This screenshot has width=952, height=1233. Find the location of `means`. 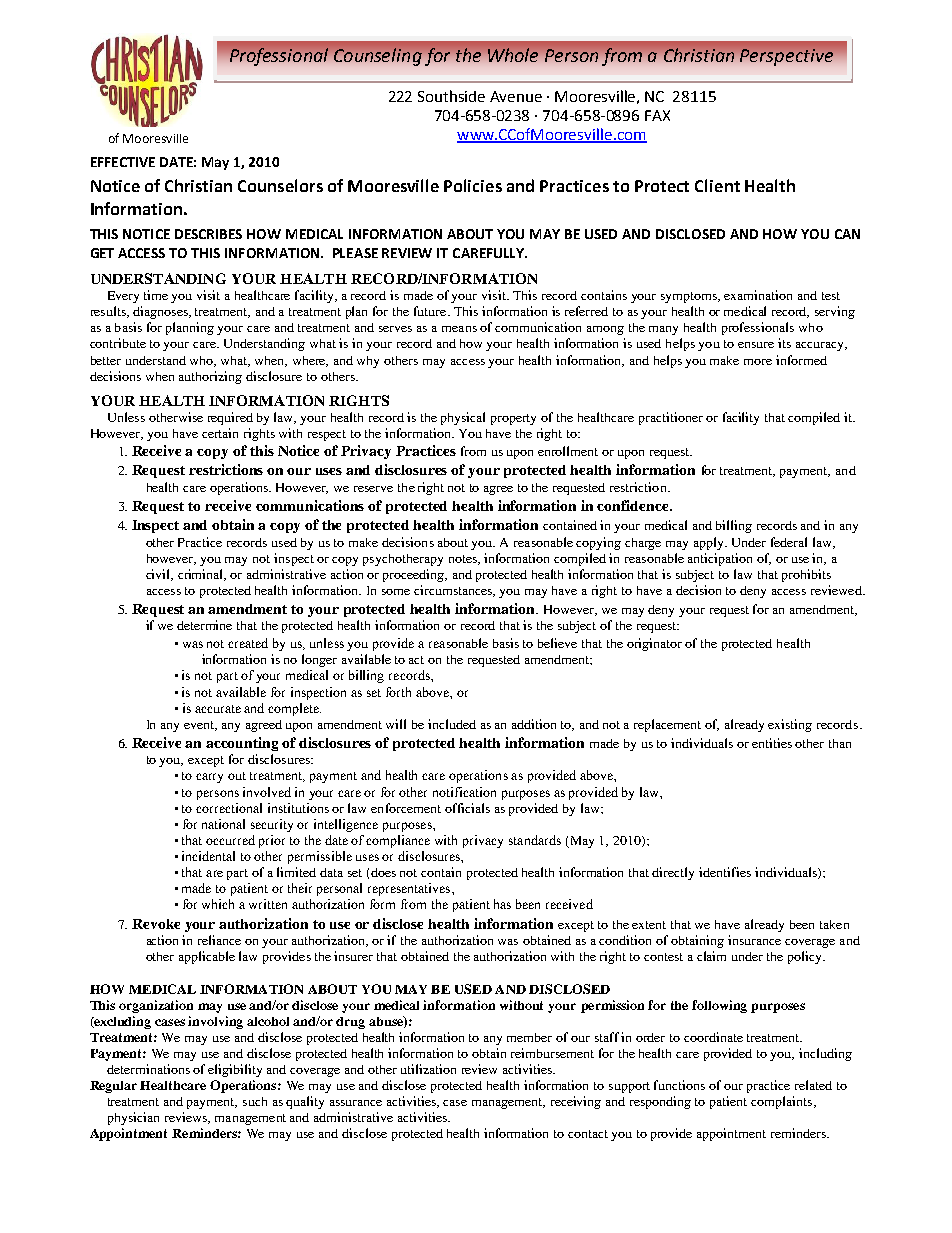

means is located at coordinates (459, 329).
